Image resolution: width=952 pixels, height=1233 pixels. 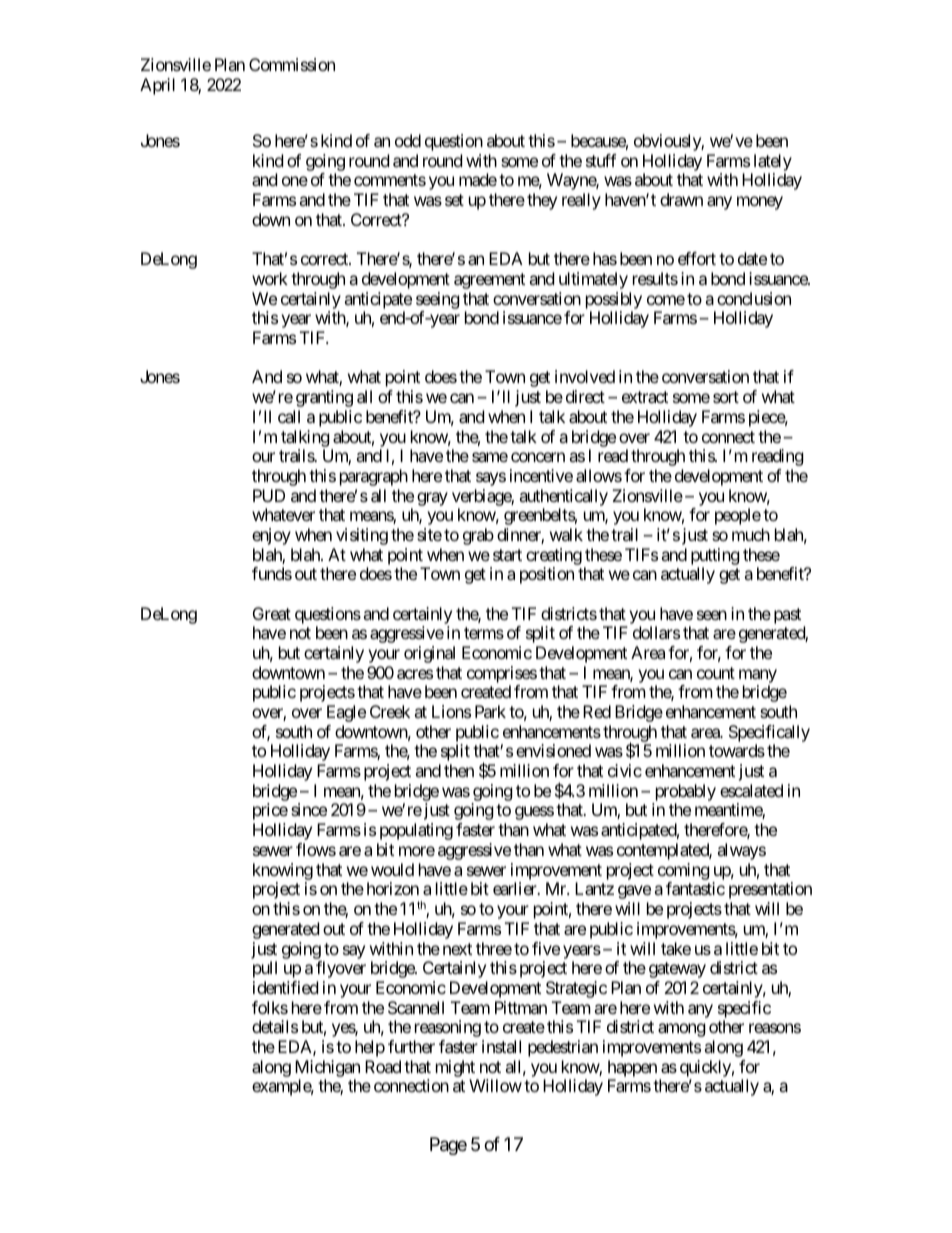 What do you see at coordinates (157, 86) in the screenshot?
I see `April` at bounding box center [157, 86].
